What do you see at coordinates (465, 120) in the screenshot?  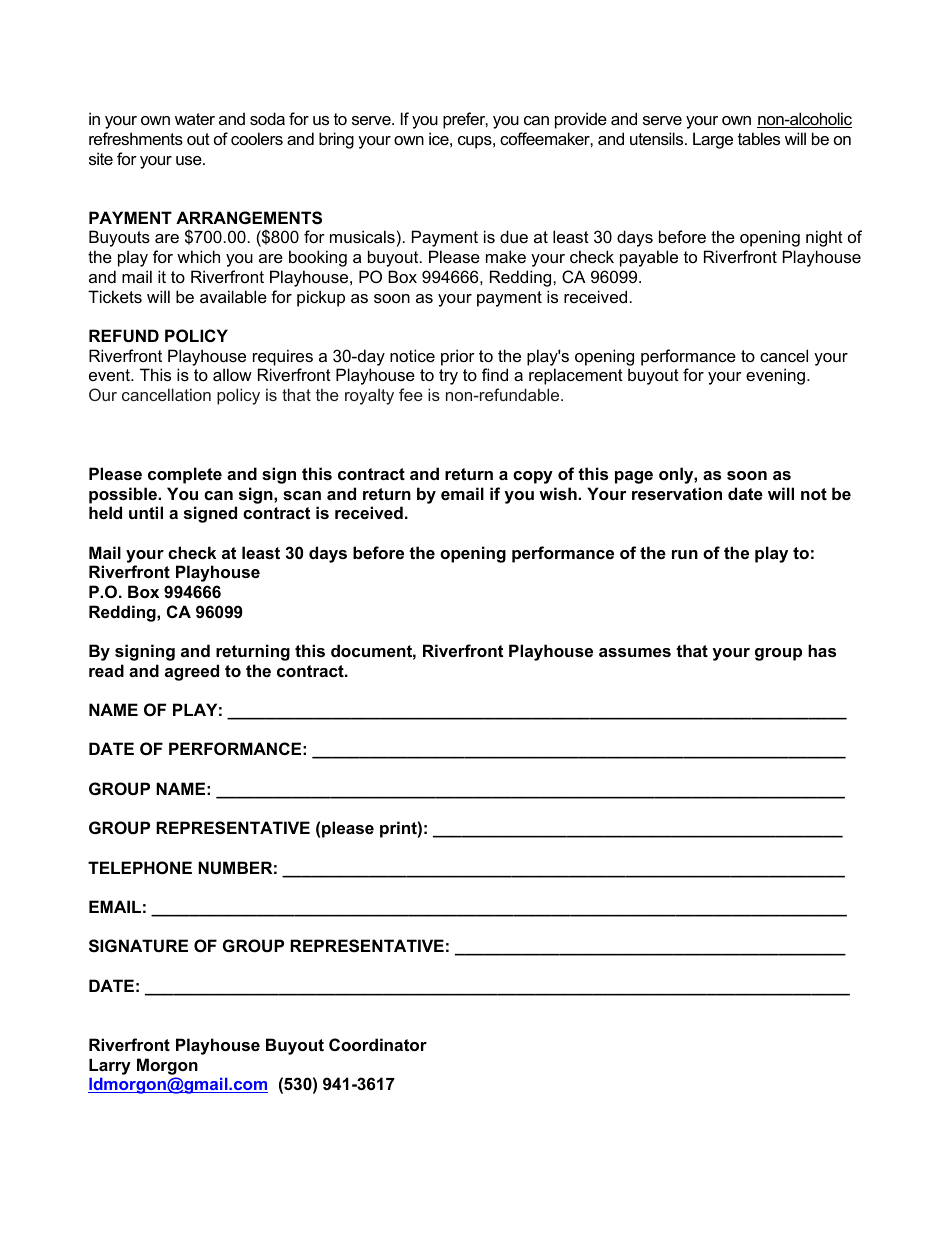 I see `prefer` at bounding box center [465, 120].
